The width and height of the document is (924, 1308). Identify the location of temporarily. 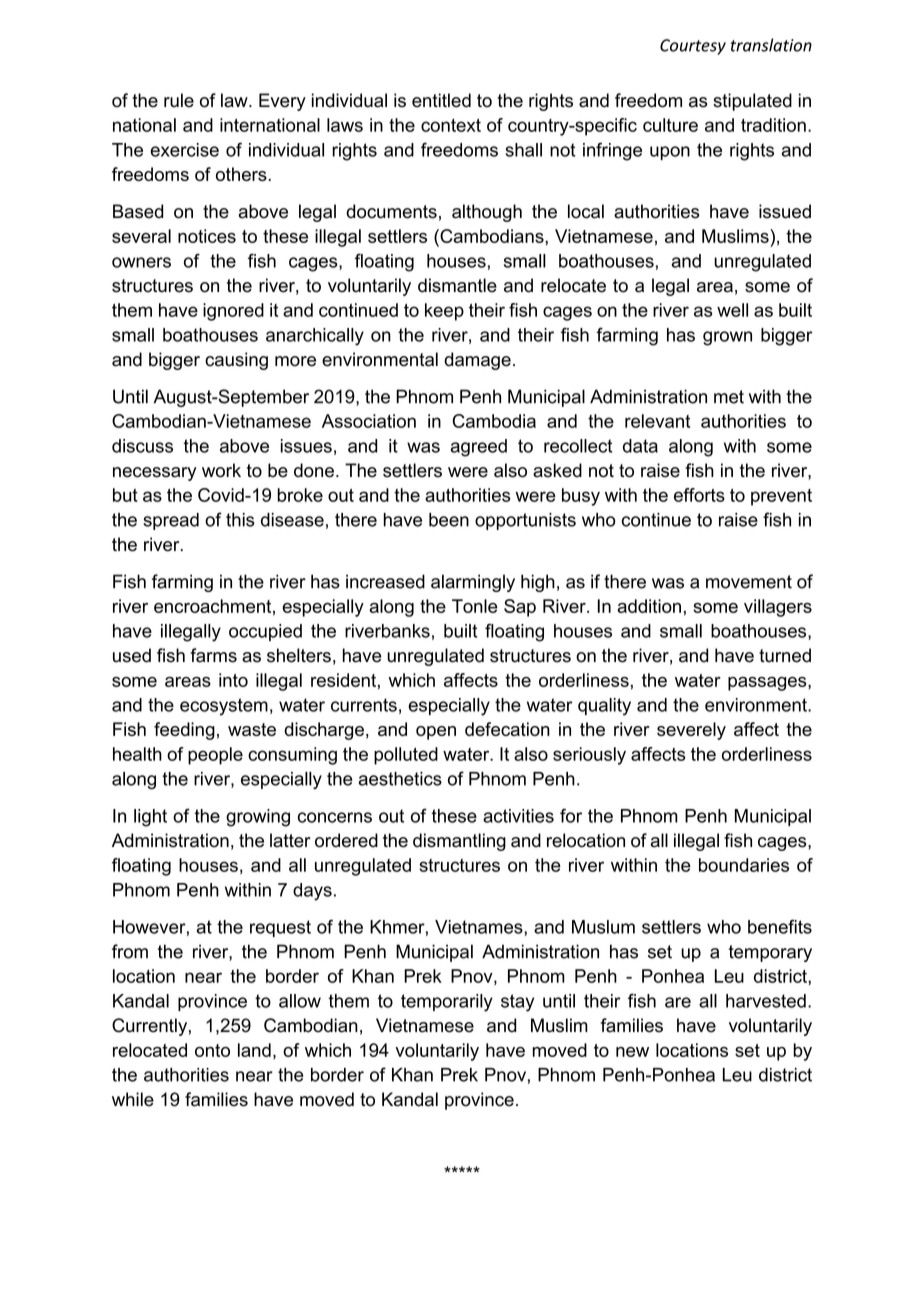
(447, 1003).
